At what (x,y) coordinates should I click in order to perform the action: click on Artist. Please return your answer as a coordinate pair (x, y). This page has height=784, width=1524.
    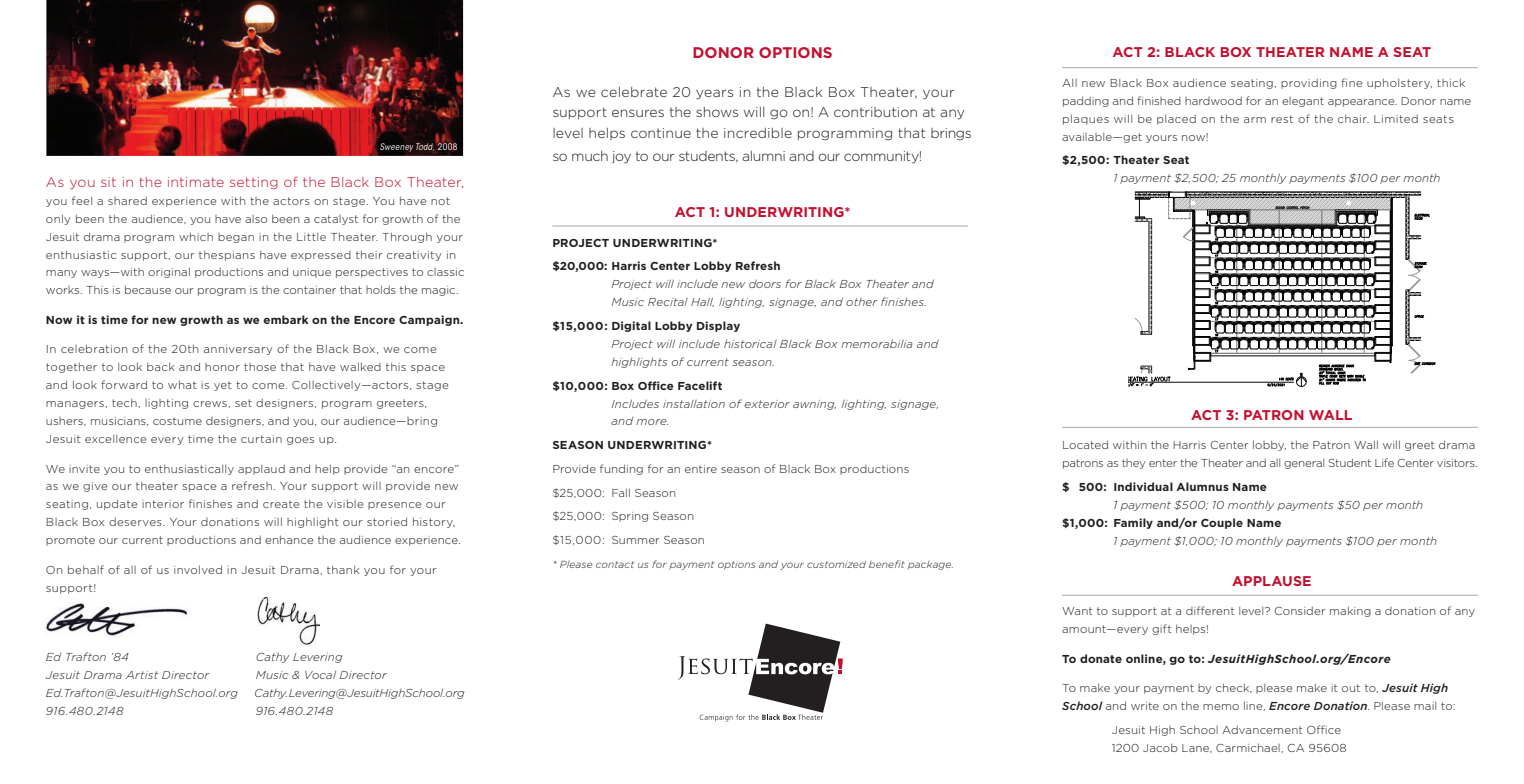
    Looking at the image, I should click on (142, 675).
